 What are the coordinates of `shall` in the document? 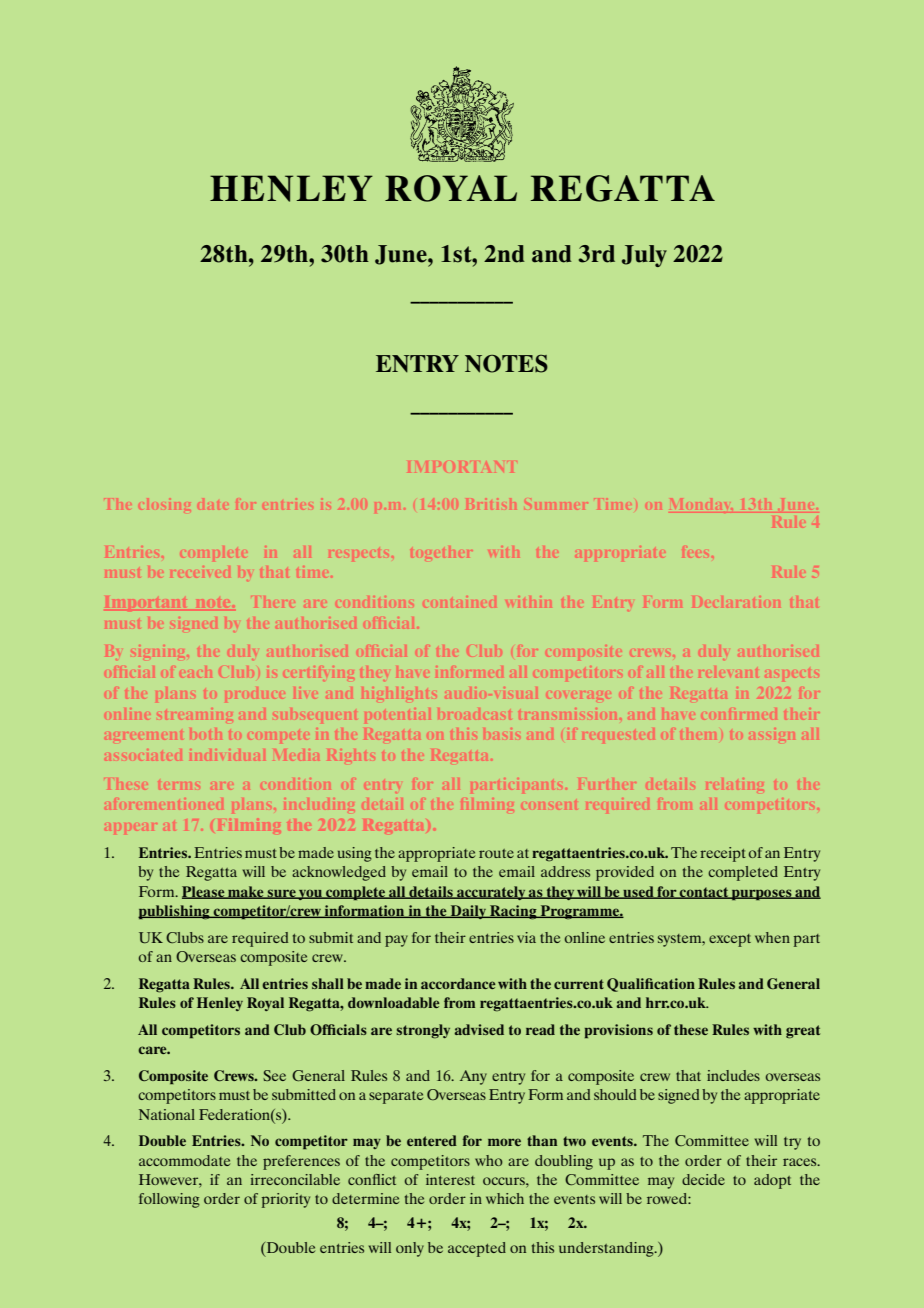 It's located at (328, 983).
